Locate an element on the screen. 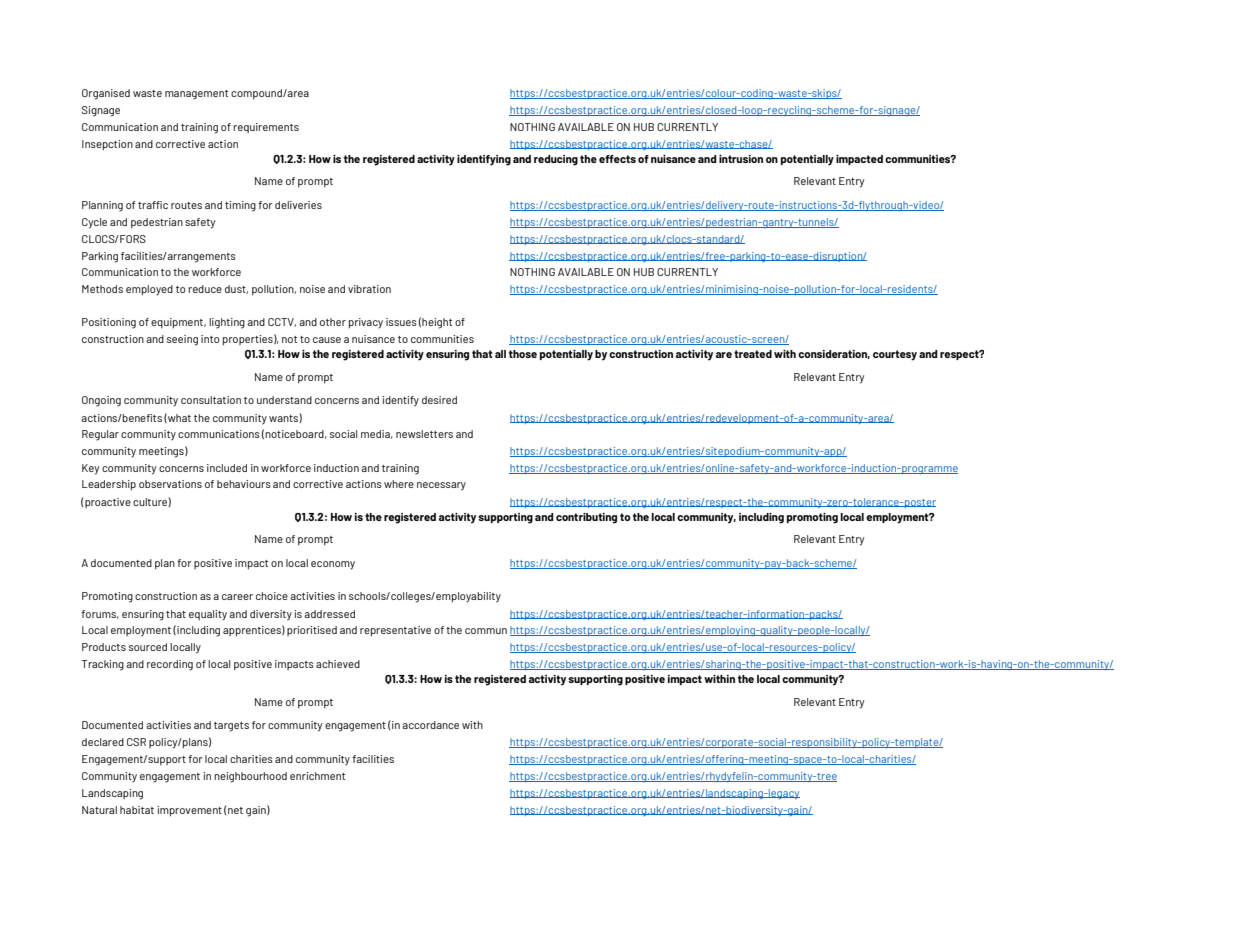 This screenshot has height=952, width=1233. reduce is located at coordinates (205, 289).
